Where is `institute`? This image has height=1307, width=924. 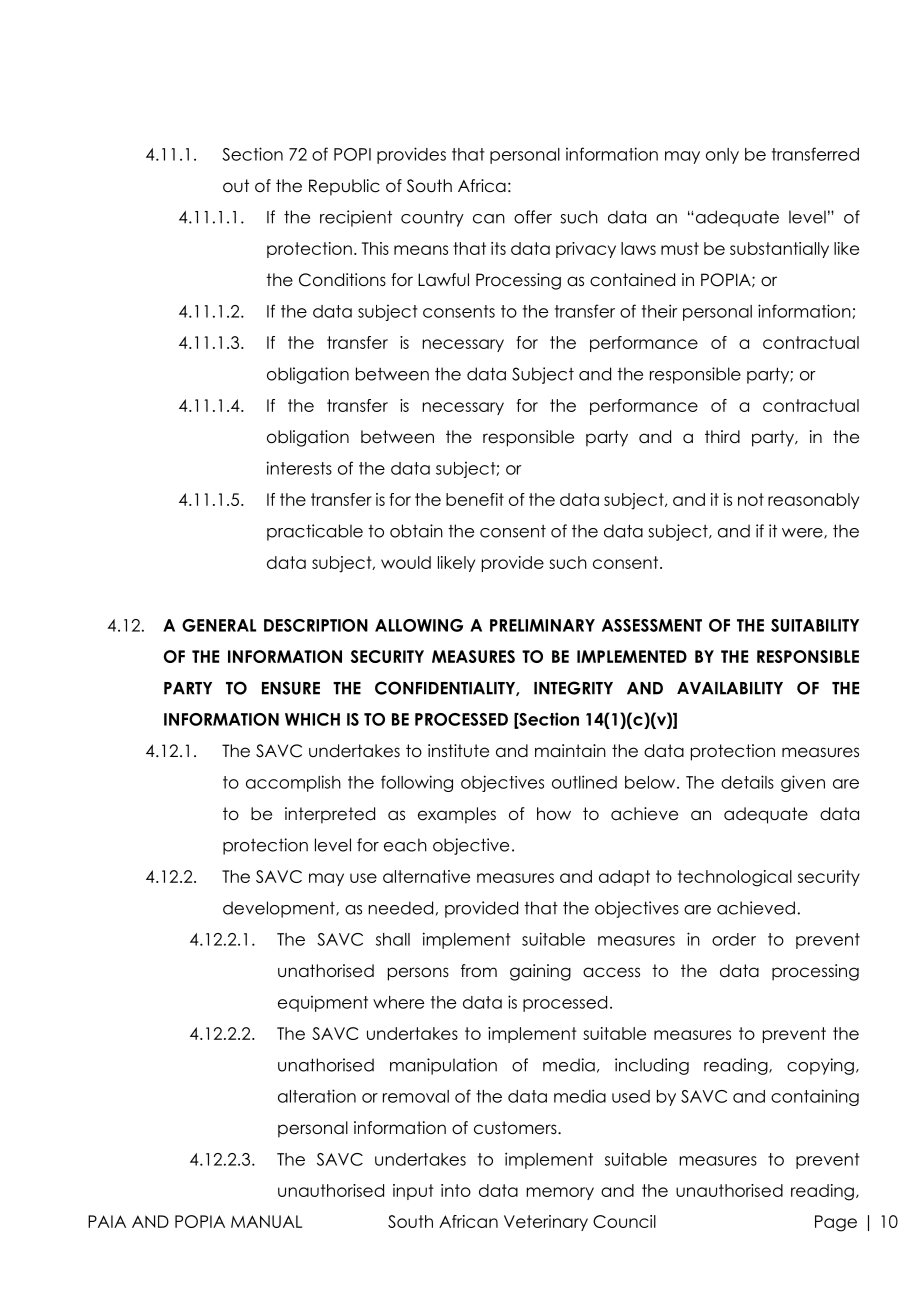 institute is located at coordinates (458, 751).
